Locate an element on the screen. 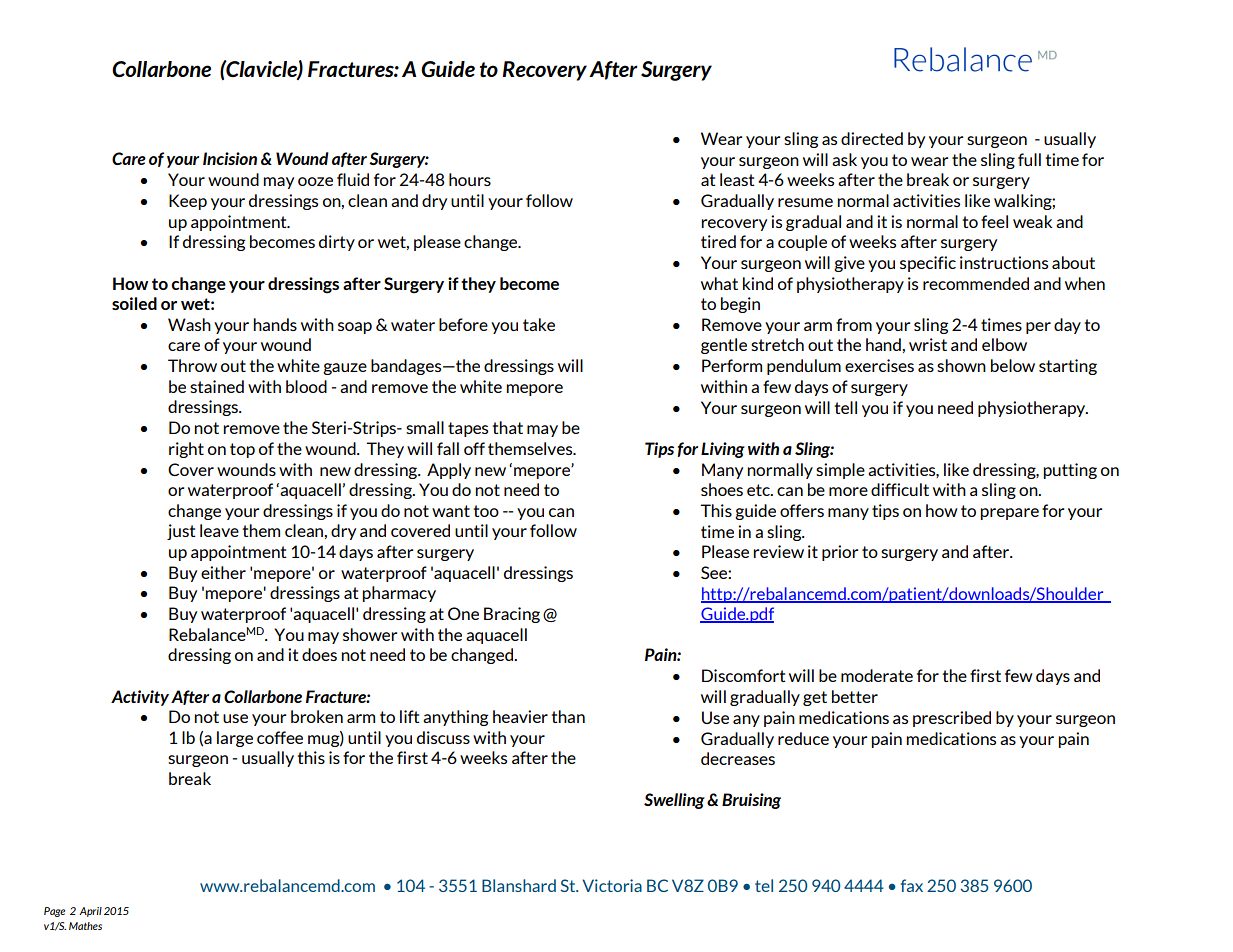 This screenshot has width=1233, height=952. prior is located at coordinates (840, 553).
